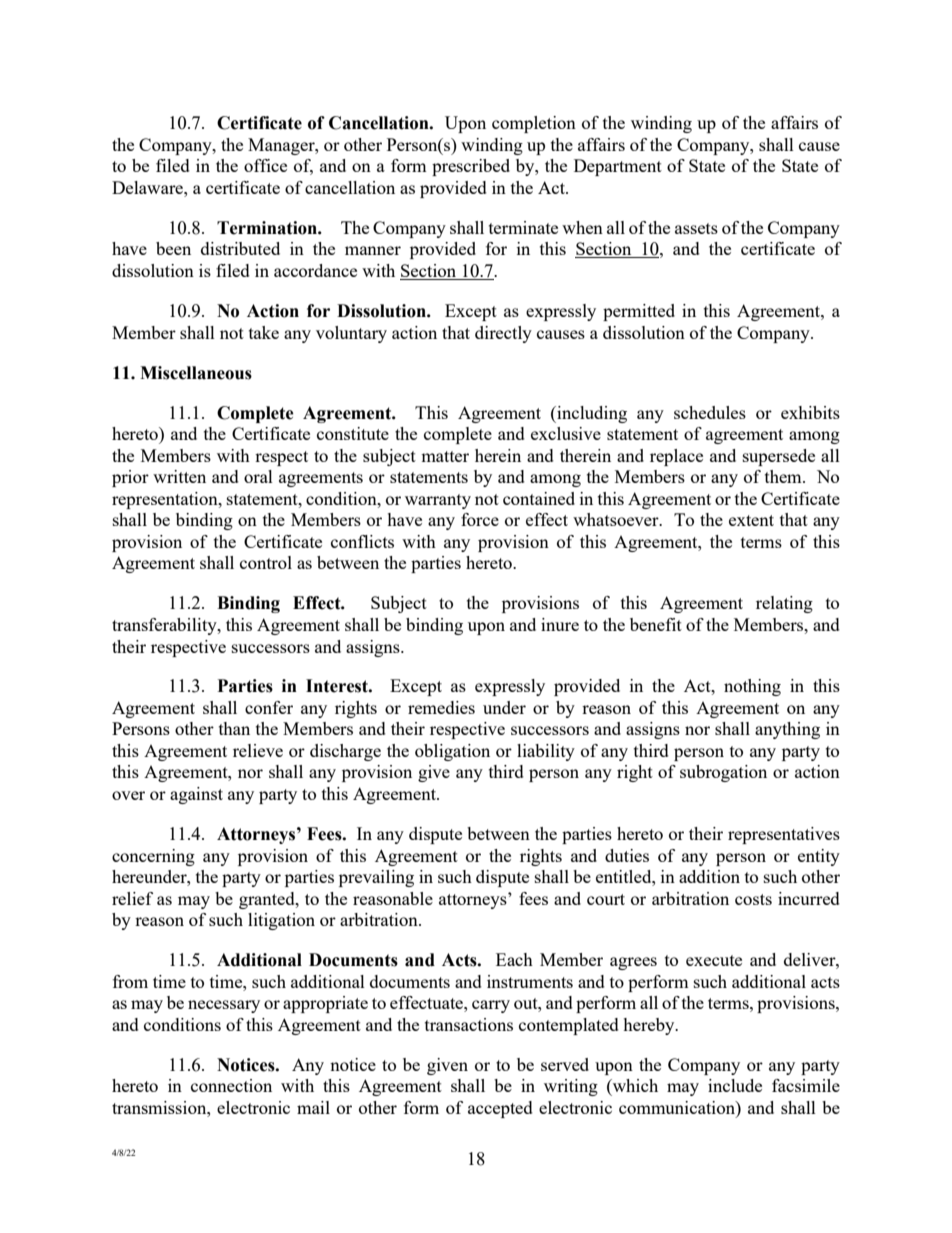 This document has height=1233, width=952. I want to click on prescribed, so click(471, 167).
